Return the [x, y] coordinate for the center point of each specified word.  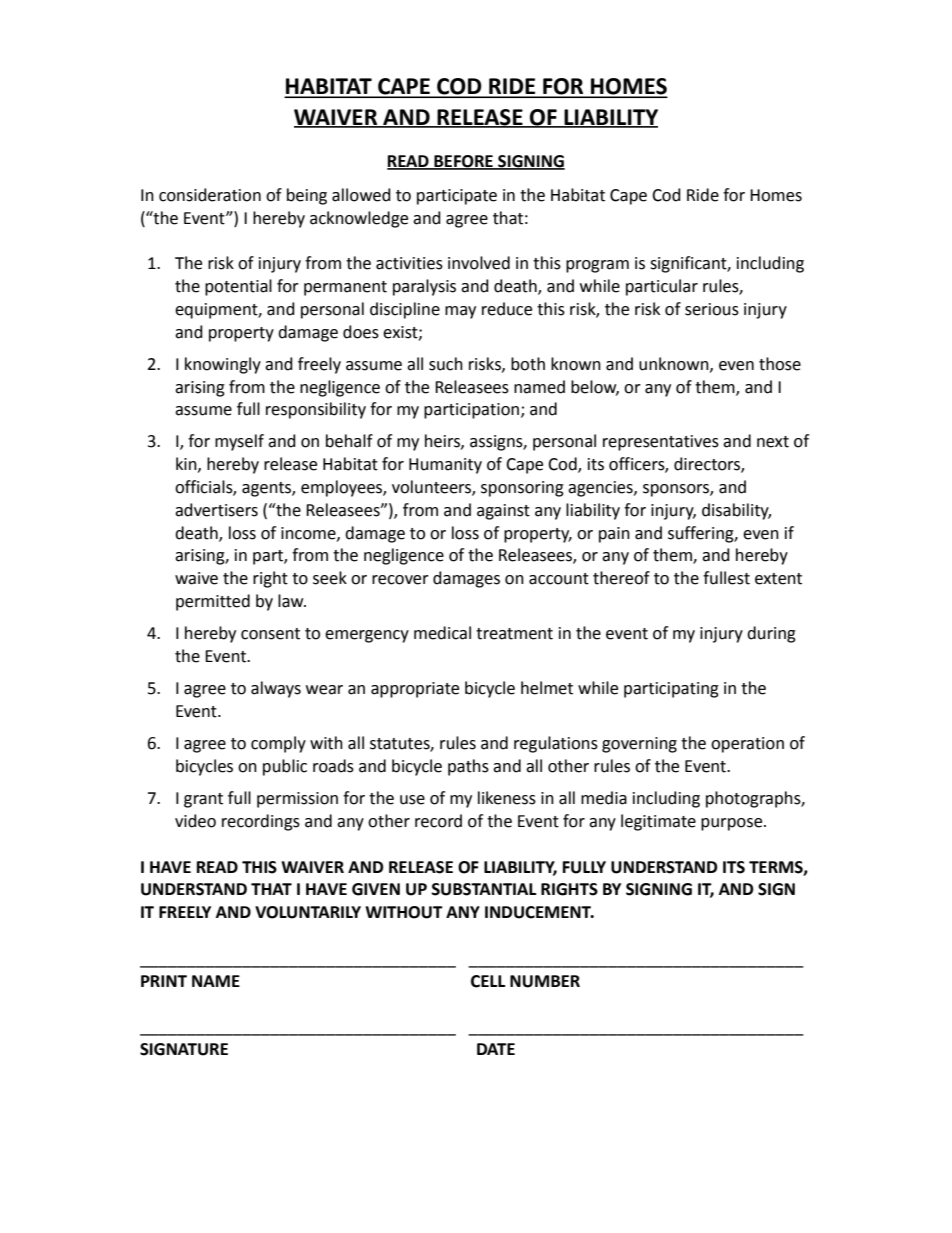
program [597, 266]
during [771, 634]
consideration [210, 195]
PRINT [164, 981]
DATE [496, 1049]
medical [442, 633]
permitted [213, 602]
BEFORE [463, 162]
